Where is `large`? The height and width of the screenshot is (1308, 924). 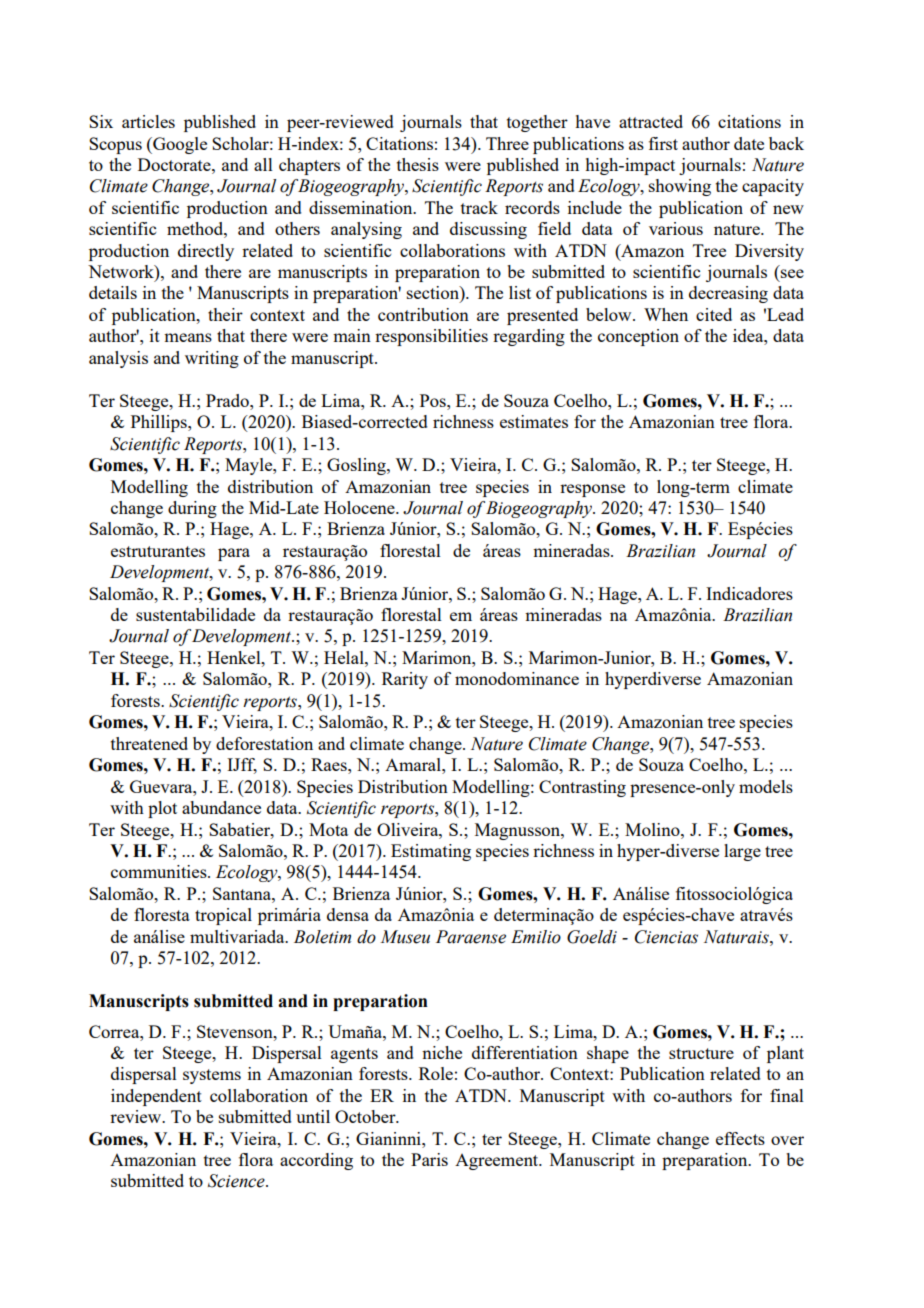
large is located at coordinates (742, 852).
